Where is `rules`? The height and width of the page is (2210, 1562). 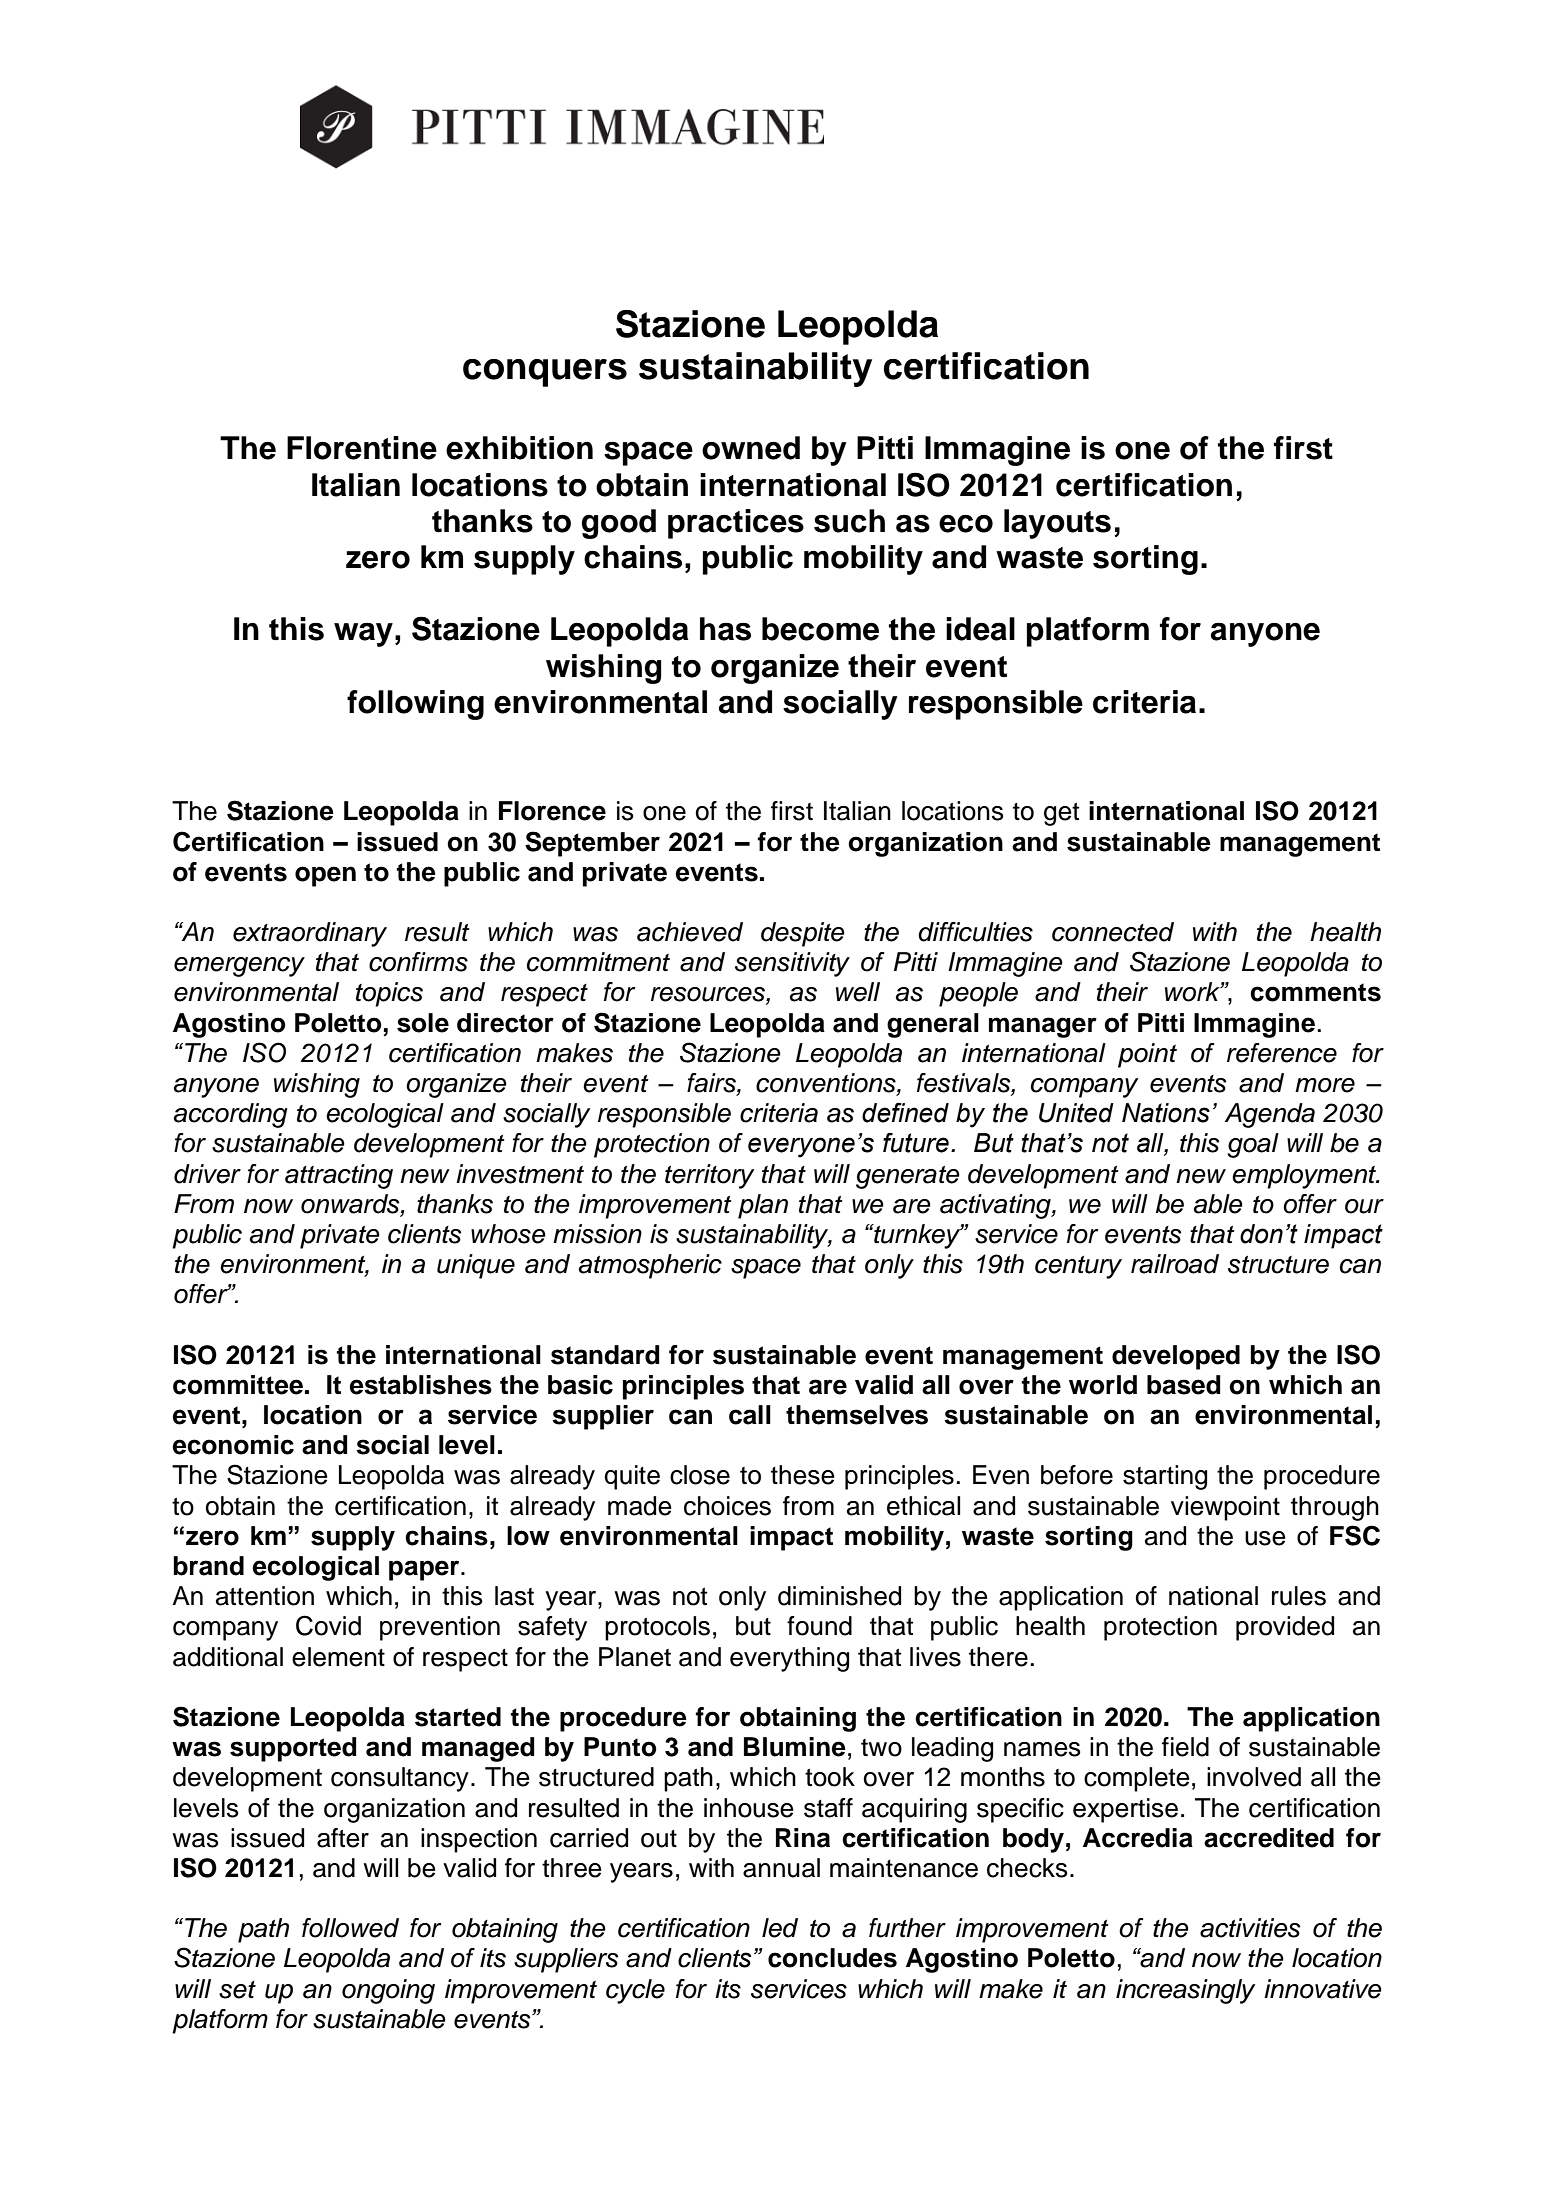 rules is located at coordinates (1299, 1596).
